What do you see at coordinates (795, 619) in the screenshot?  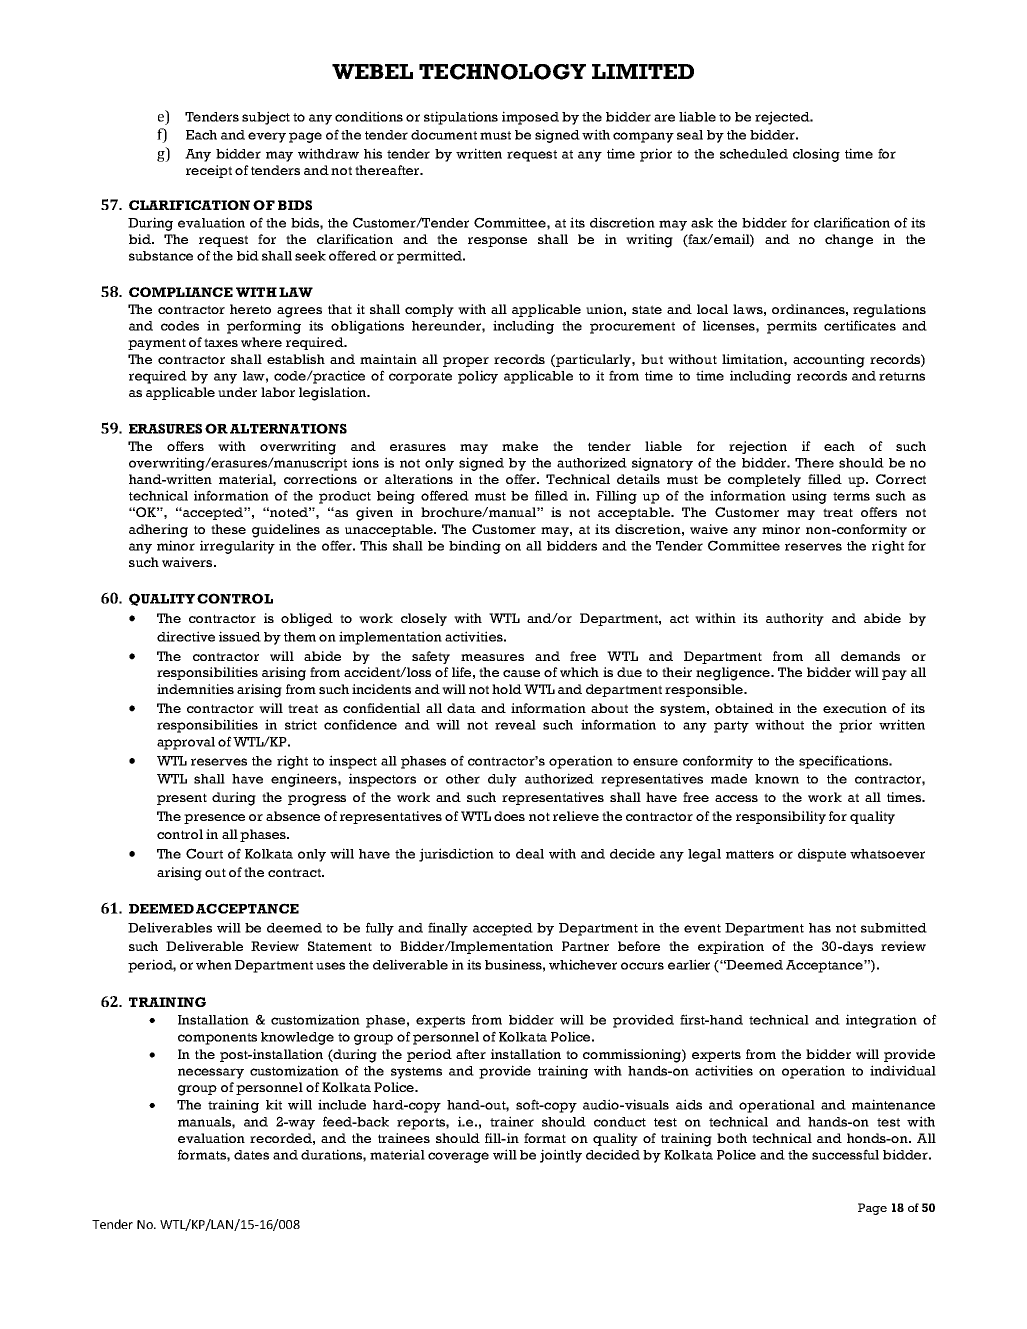 I see `authority` at bounding box center [795, 619].
